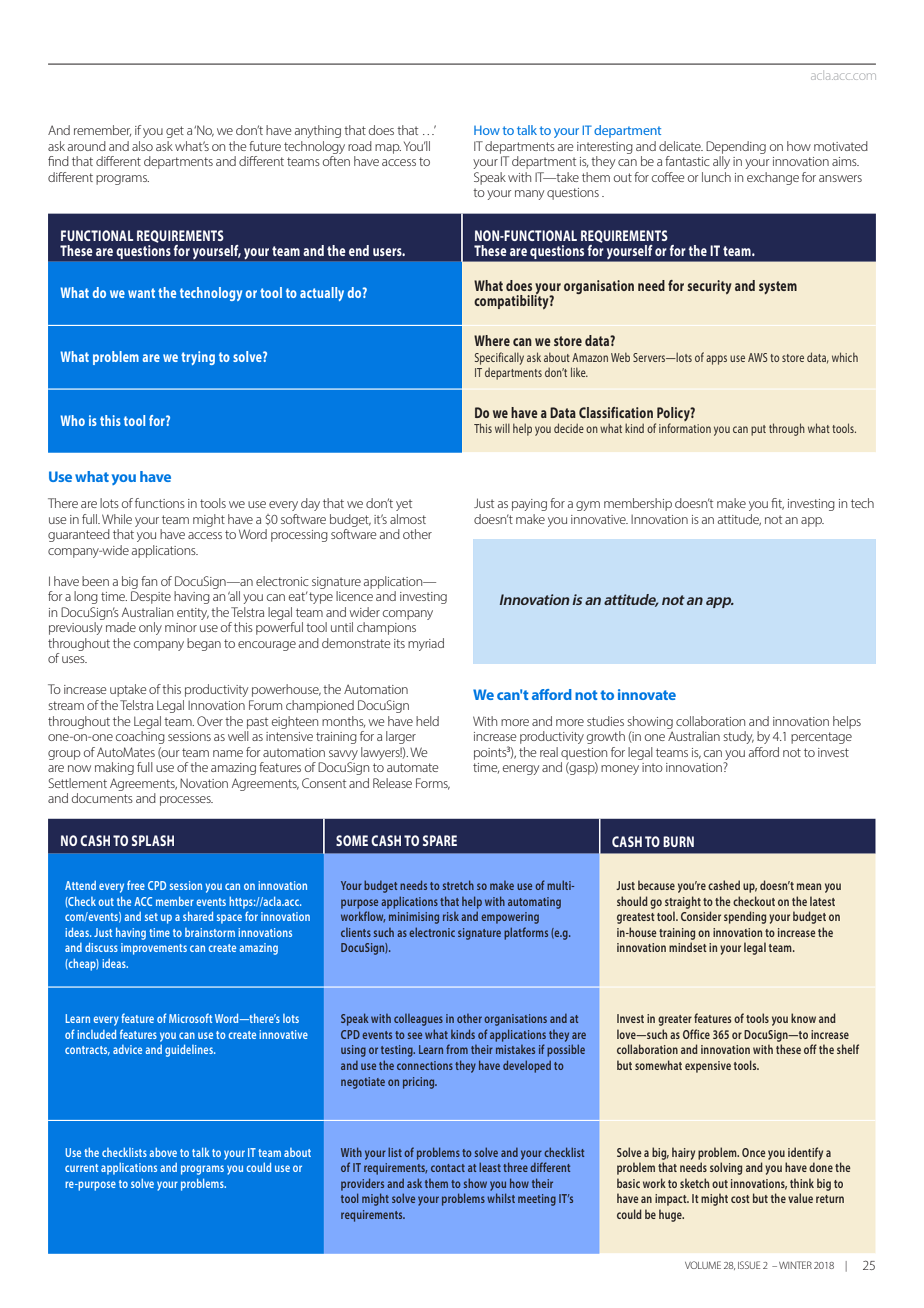 The height and width of the screenshot is (1308, 924). Describe the element at coordinates (140, 737) in the screenshot. I see `coaching` at that location.
